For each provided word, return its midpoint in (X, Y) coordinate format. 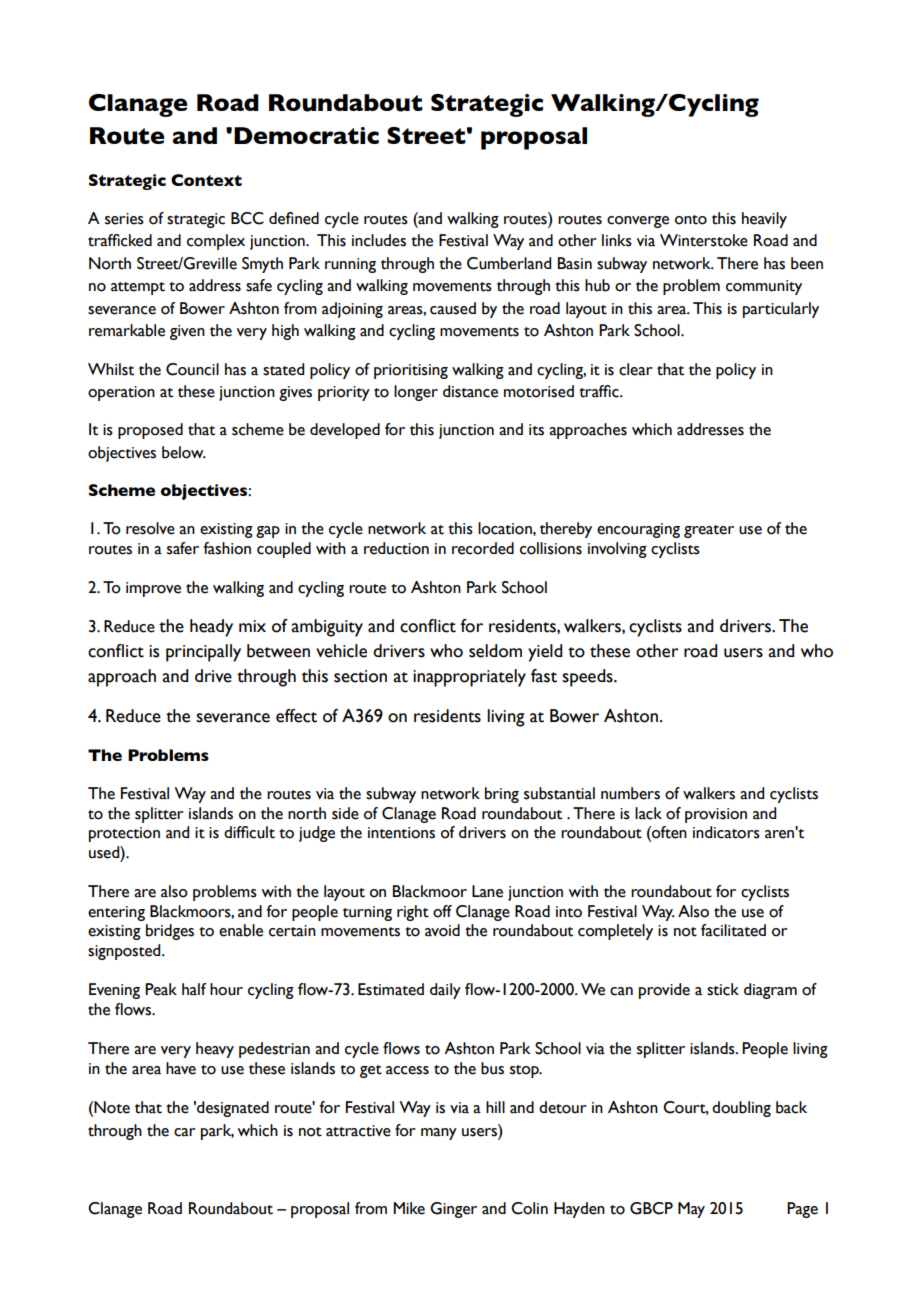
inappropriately (469, 678)
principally (203, 653)
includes (379, 240)
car (185, 1132)
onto (691, 220)
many (439, 1134)
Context (206, 180)
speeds (588, 678)
